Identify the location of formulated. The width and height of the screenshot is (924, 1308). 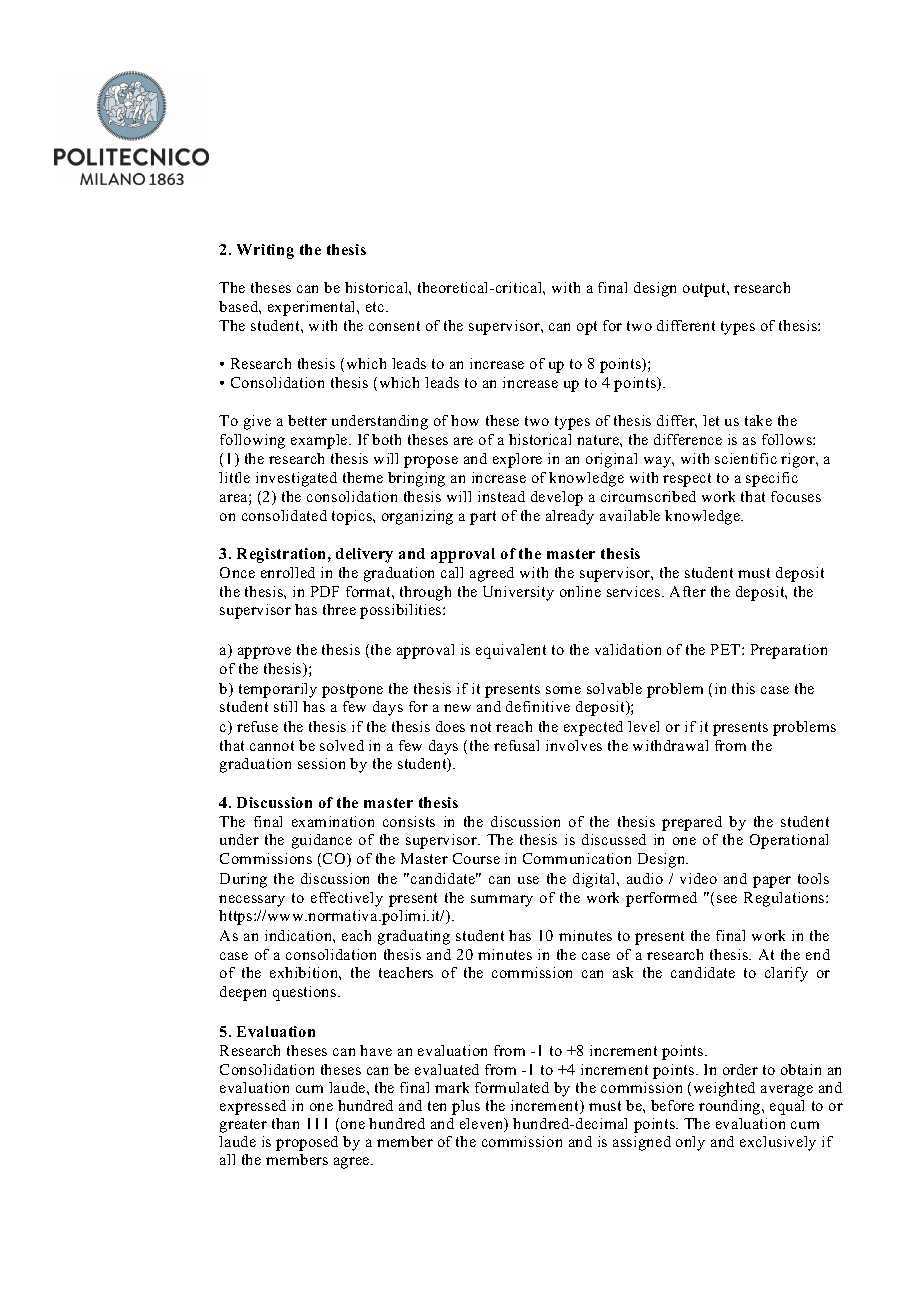
(512, 1087).
